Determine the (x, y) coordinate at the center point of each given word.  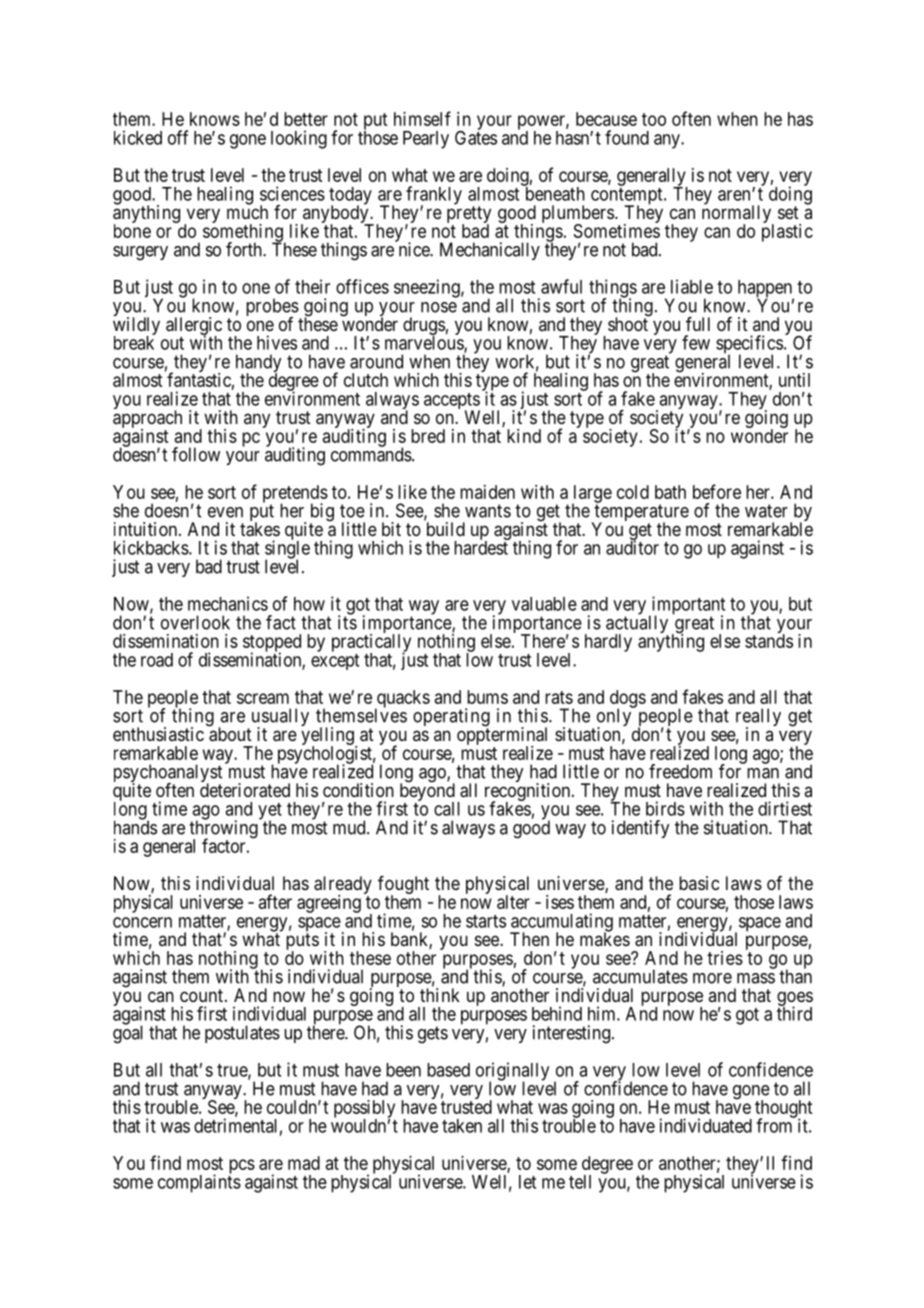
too (654, 119)
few (696, 342)
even (225, 512)
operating (451, 718)
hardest (482, 547)
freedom (680, 771)
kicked (138, 137)
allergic (194, 327)
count (201, 995)
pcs (242, 1166)
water (766, 511)
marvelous (425, 343)
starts (486, 921)
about (230, 734)
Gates (476, 137)
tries (725, 958)
